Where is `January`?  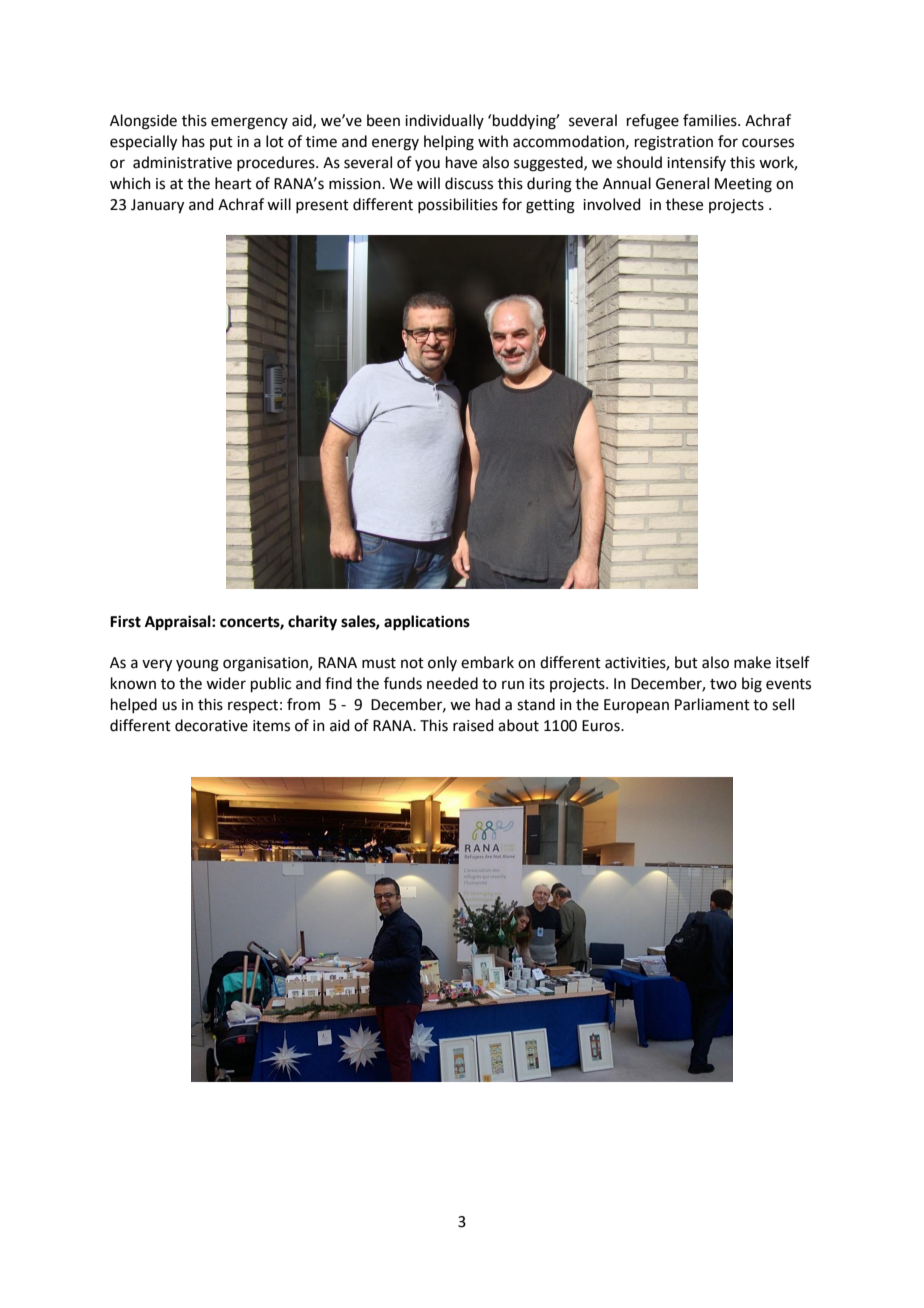 January is located at coordinates (157, 206).
